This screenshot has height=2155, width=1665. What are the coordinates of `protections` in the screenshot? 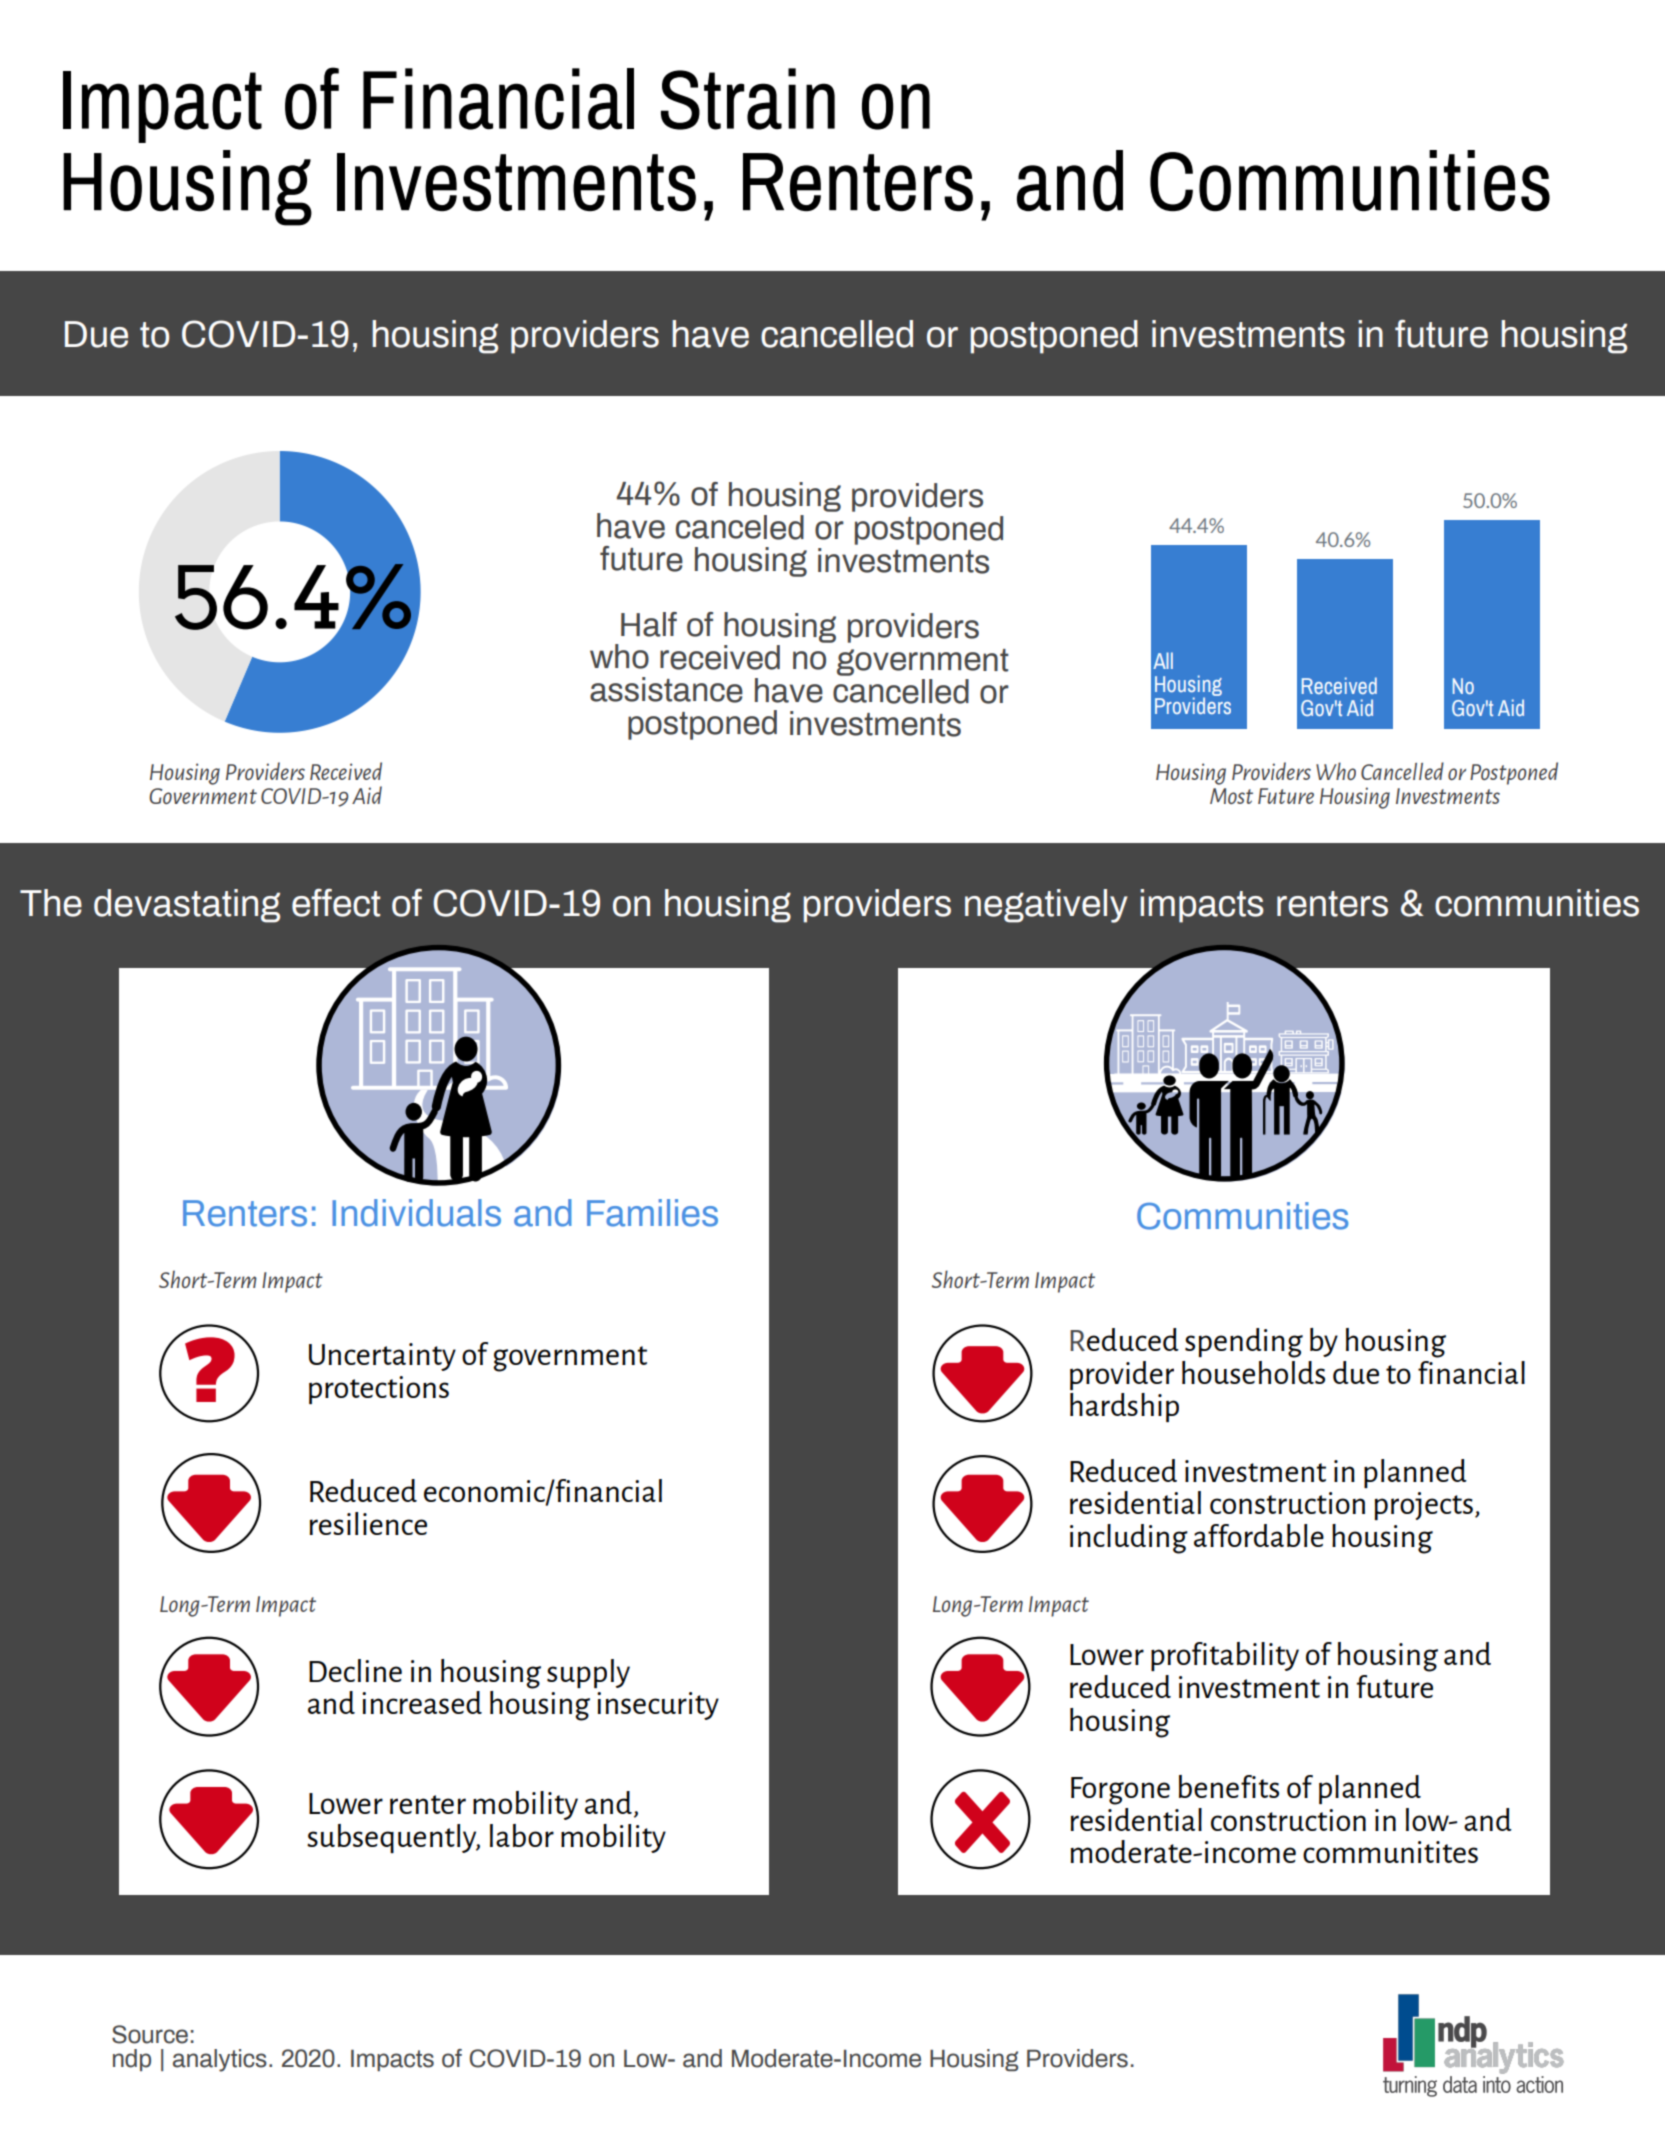 It's located at (379, 1390).
